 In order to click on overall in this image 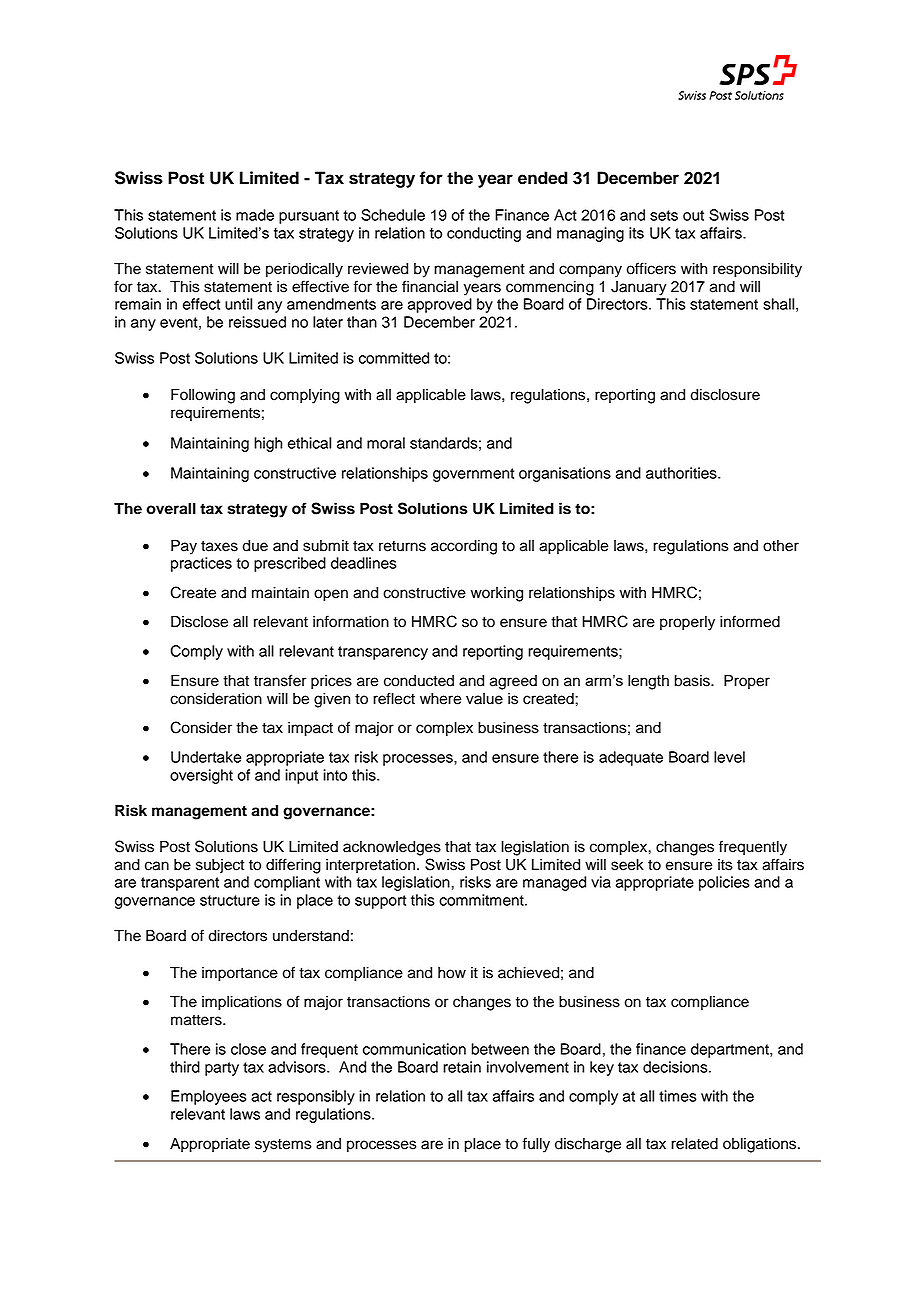, I will do `click(171, 509)`.
